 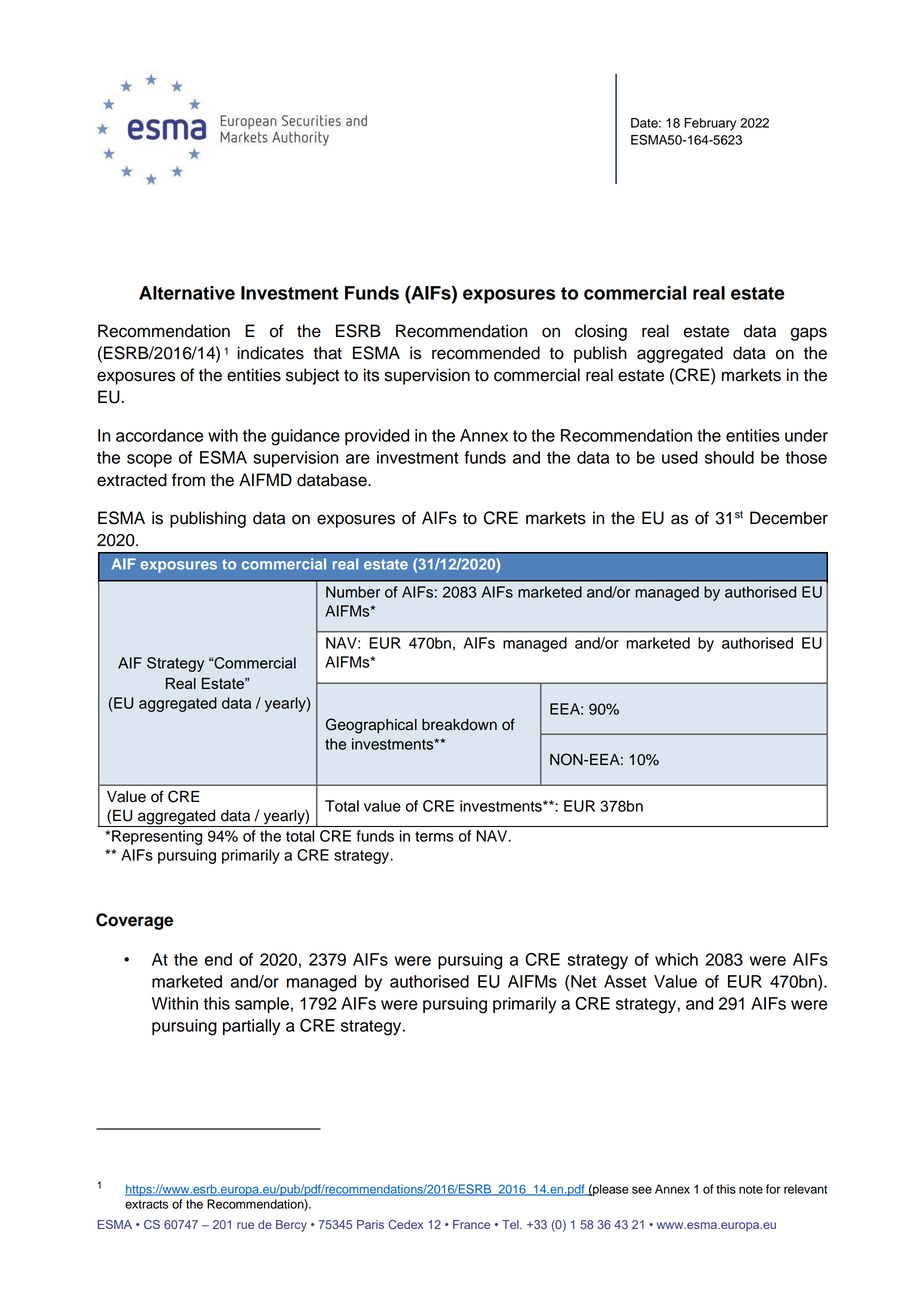 I want to click on which, so click(x=676, y=959).
